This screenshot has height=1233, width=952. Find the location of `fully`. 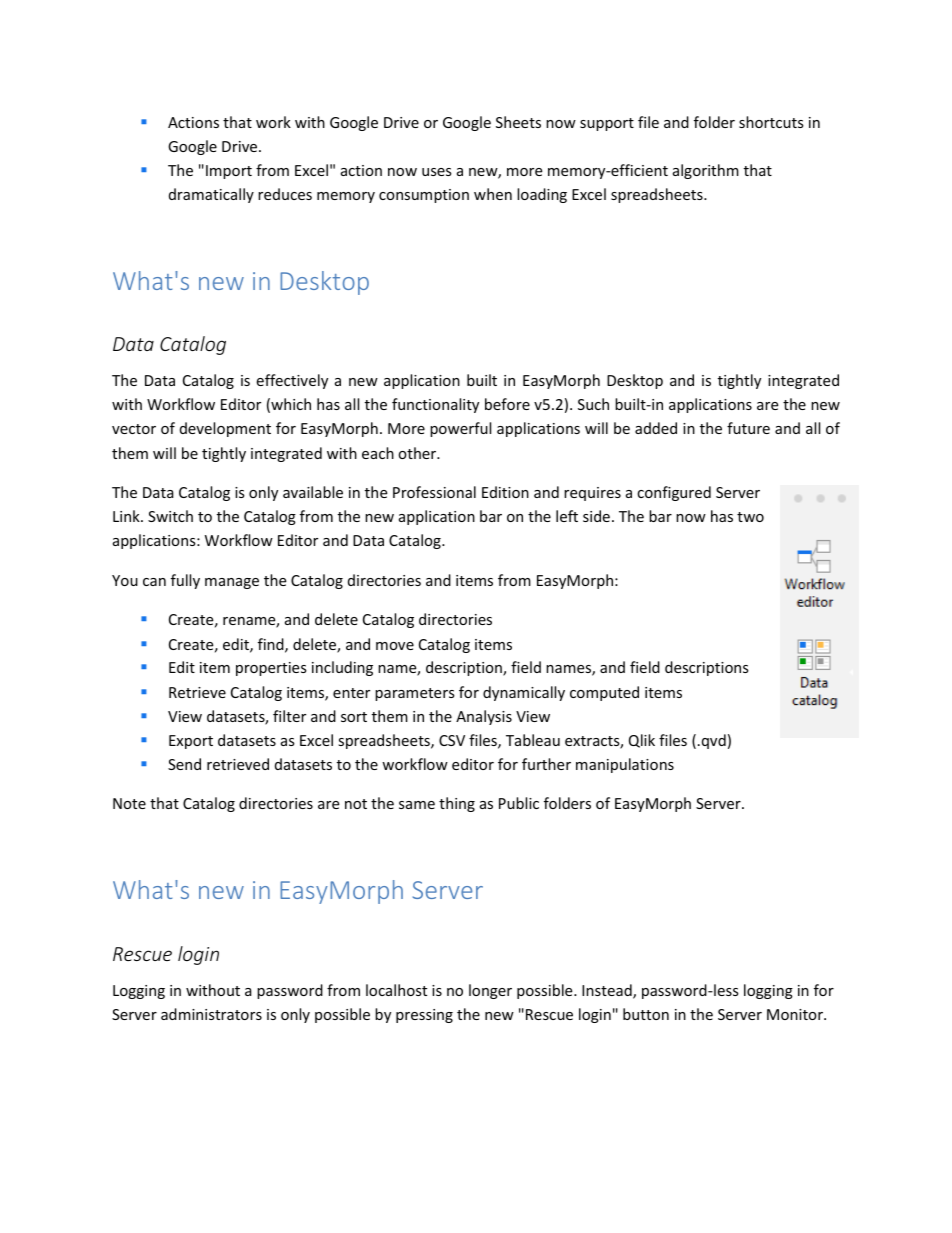

fully is located at coordinates (185, 581).
